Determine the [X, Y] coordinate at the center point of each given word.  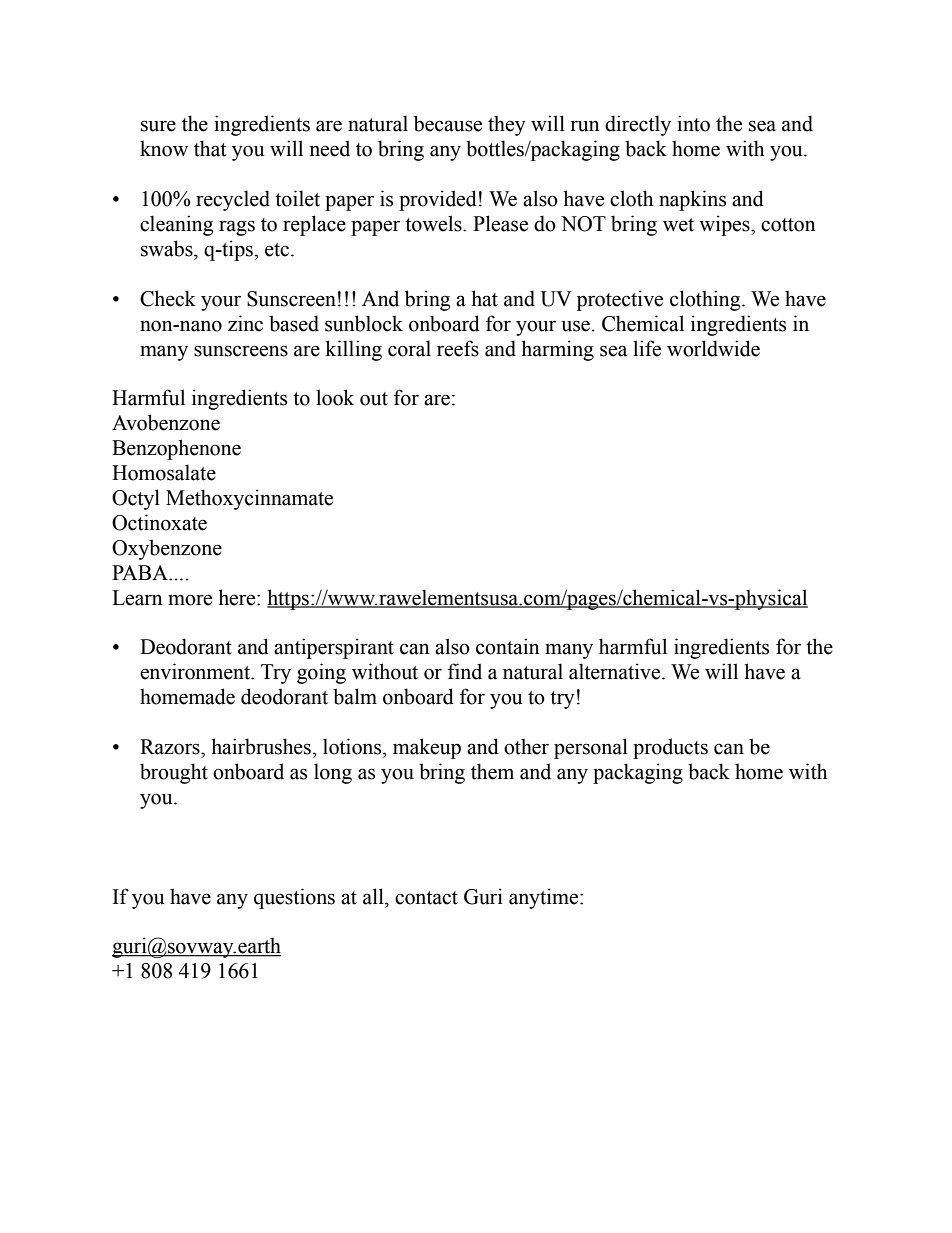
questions [294, 898]
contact [426, 898]
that [210, 148]
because [448, 123]
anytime [545, 898]
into [693, 123]
